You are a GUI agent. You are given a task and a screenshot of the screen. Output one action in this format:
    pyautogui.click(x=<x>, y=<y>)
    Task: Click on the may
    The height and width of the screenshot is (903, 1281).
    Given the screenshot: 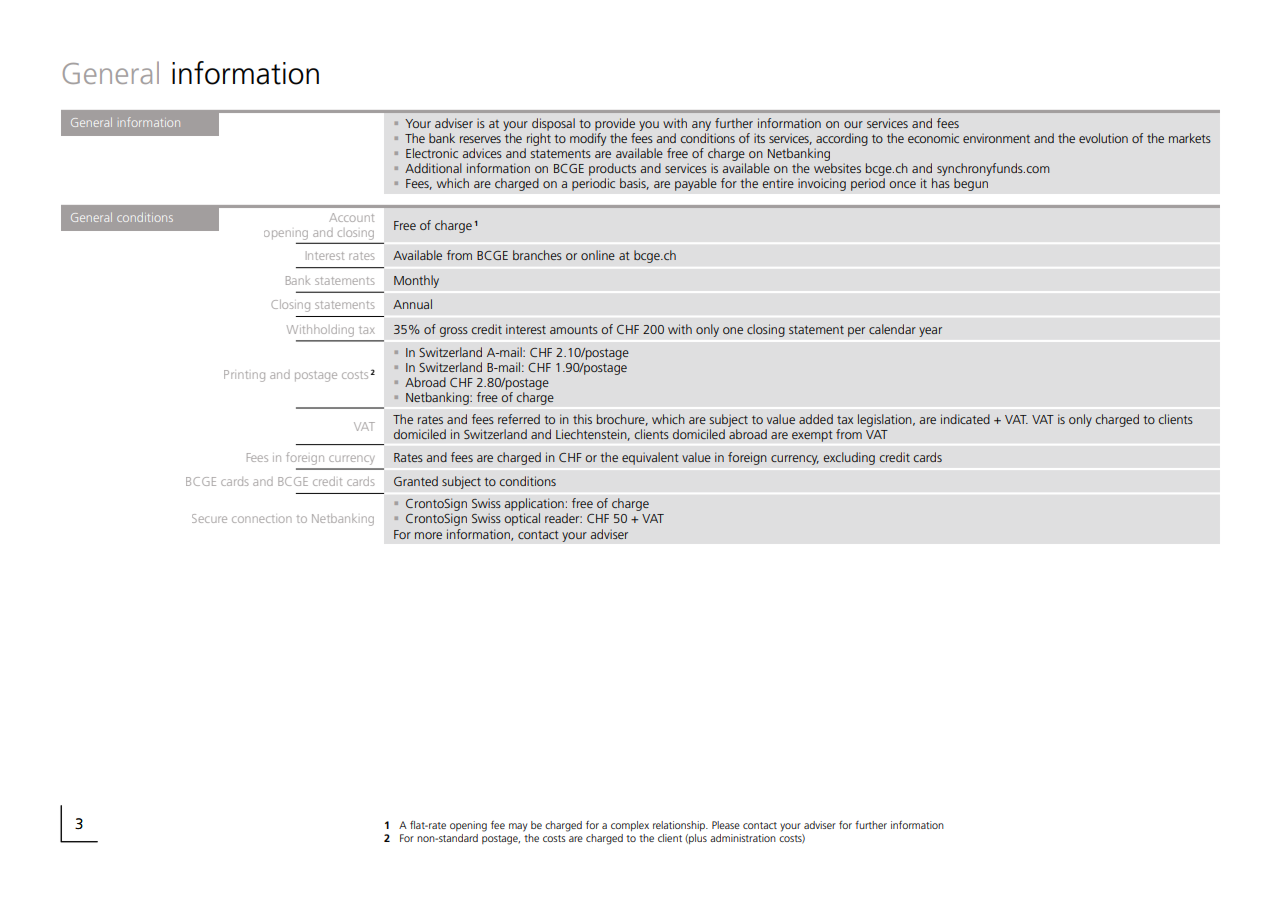 What is the action you would take?
    pyautogui.click(x=518, y=827)
